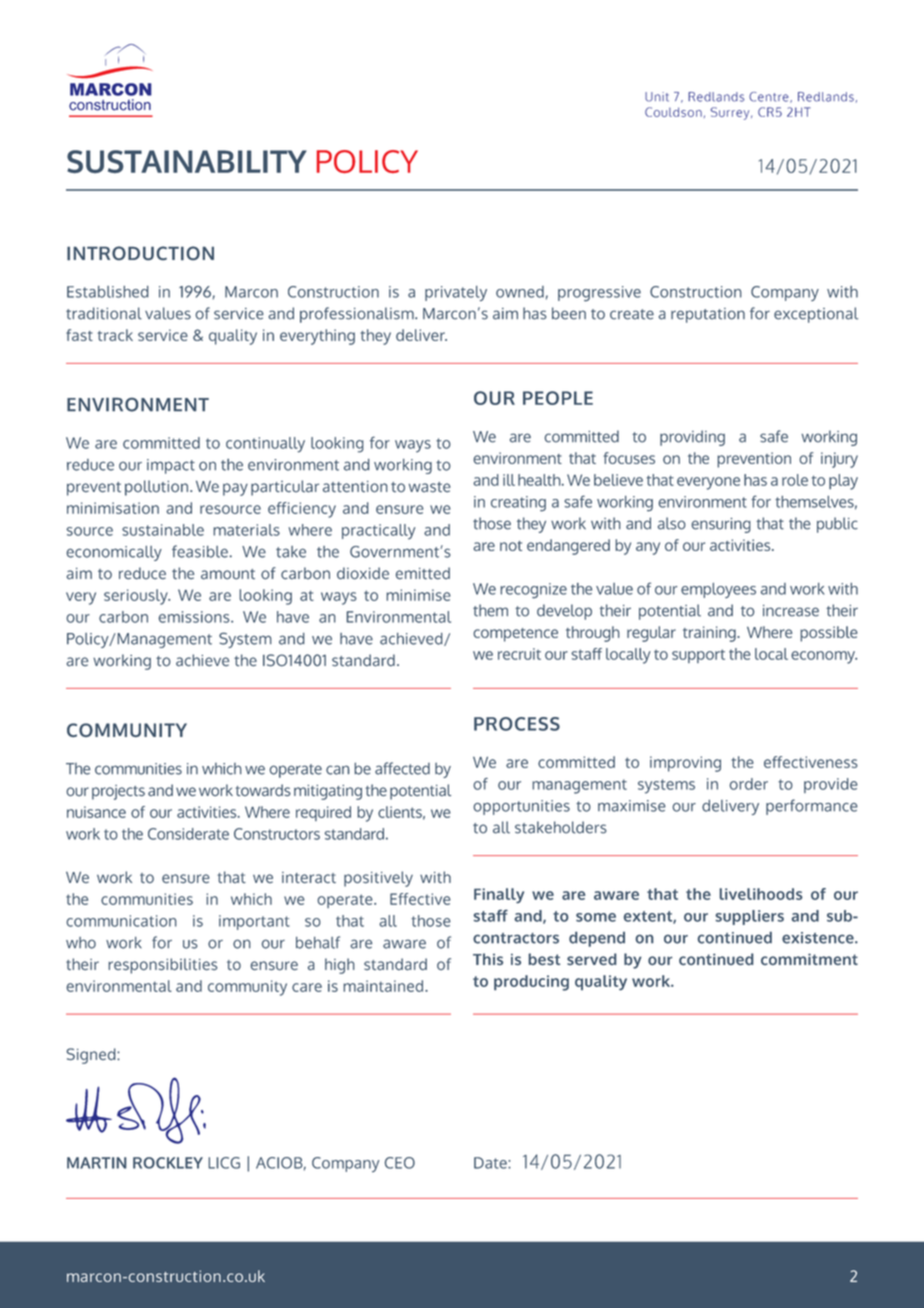 This screenshot has height=1308, width=924. I want to click on affected, so click(402, 768).
